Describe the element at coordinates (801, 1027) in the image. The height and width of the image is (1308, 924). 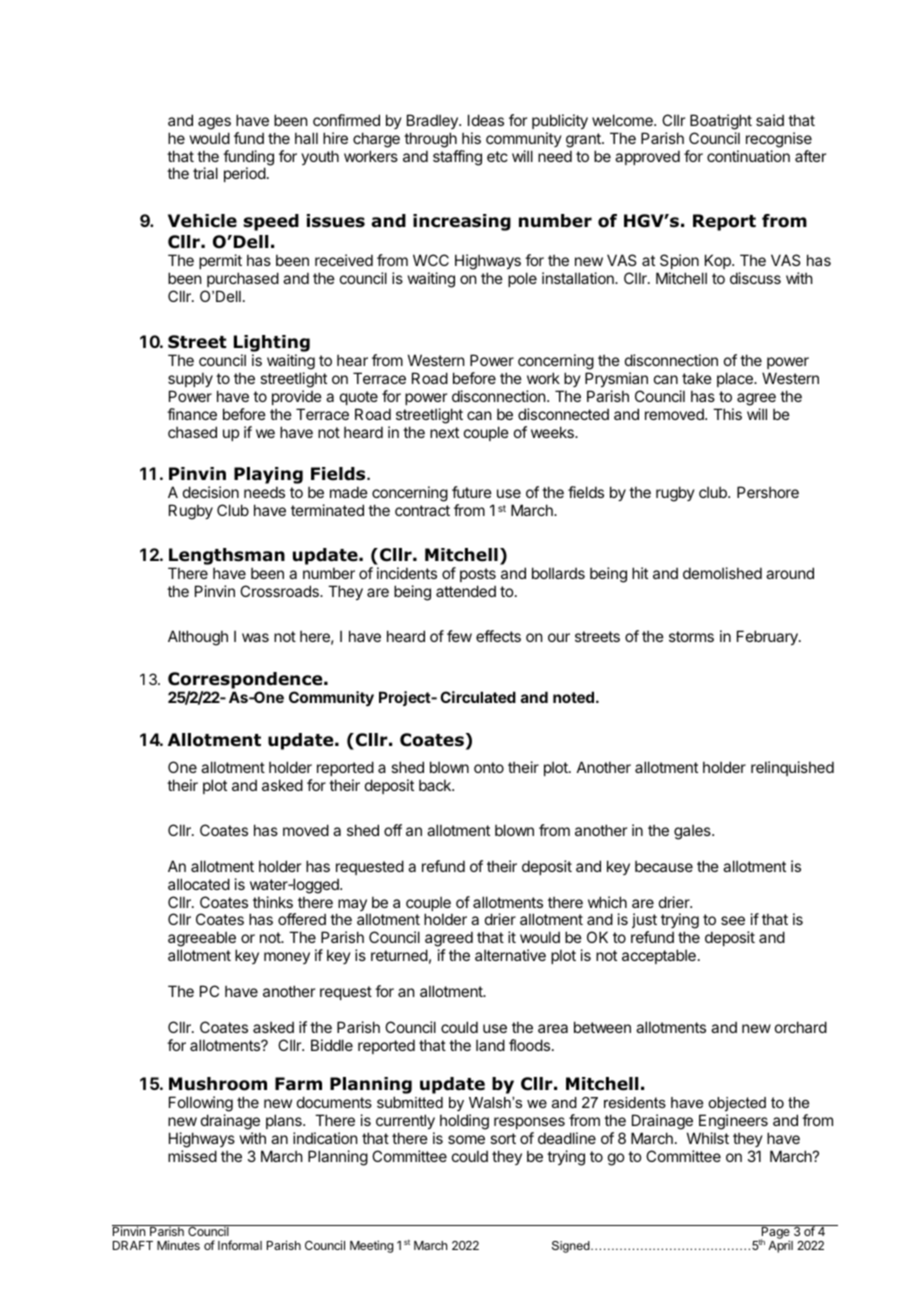
I see `orchard` at that location.
